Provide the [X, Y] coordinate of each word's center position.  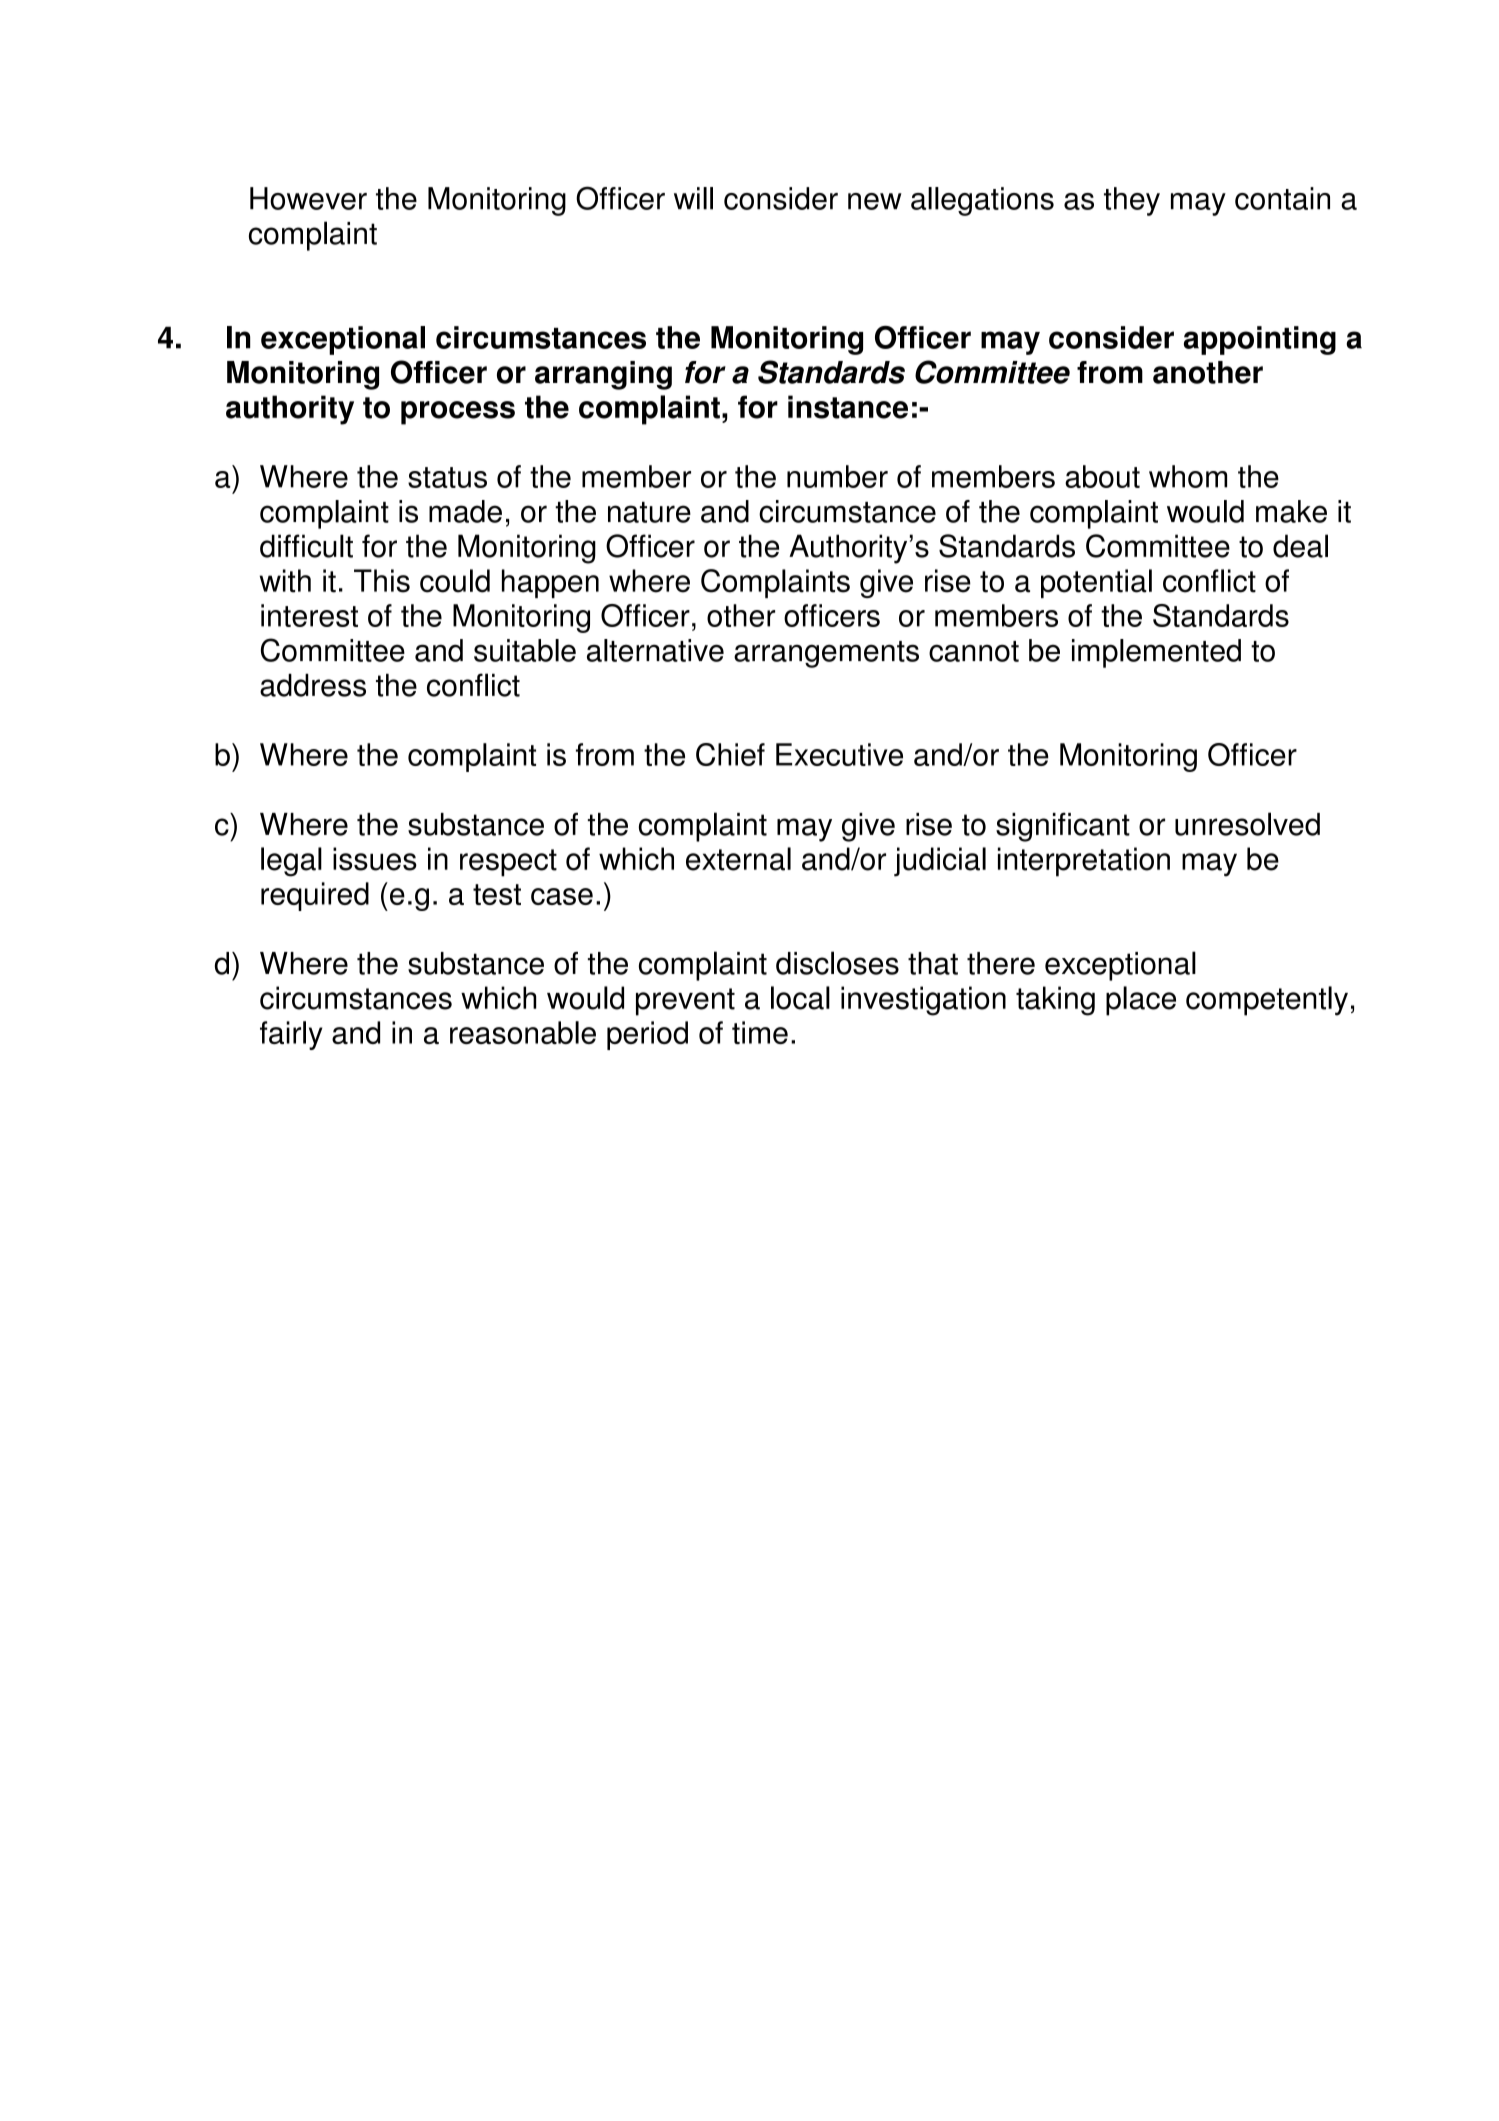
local [800, 998]
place [1141, 1001]
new [875, 201]
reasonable [523, 1032]
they [1132, 201]
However [308, 198]
